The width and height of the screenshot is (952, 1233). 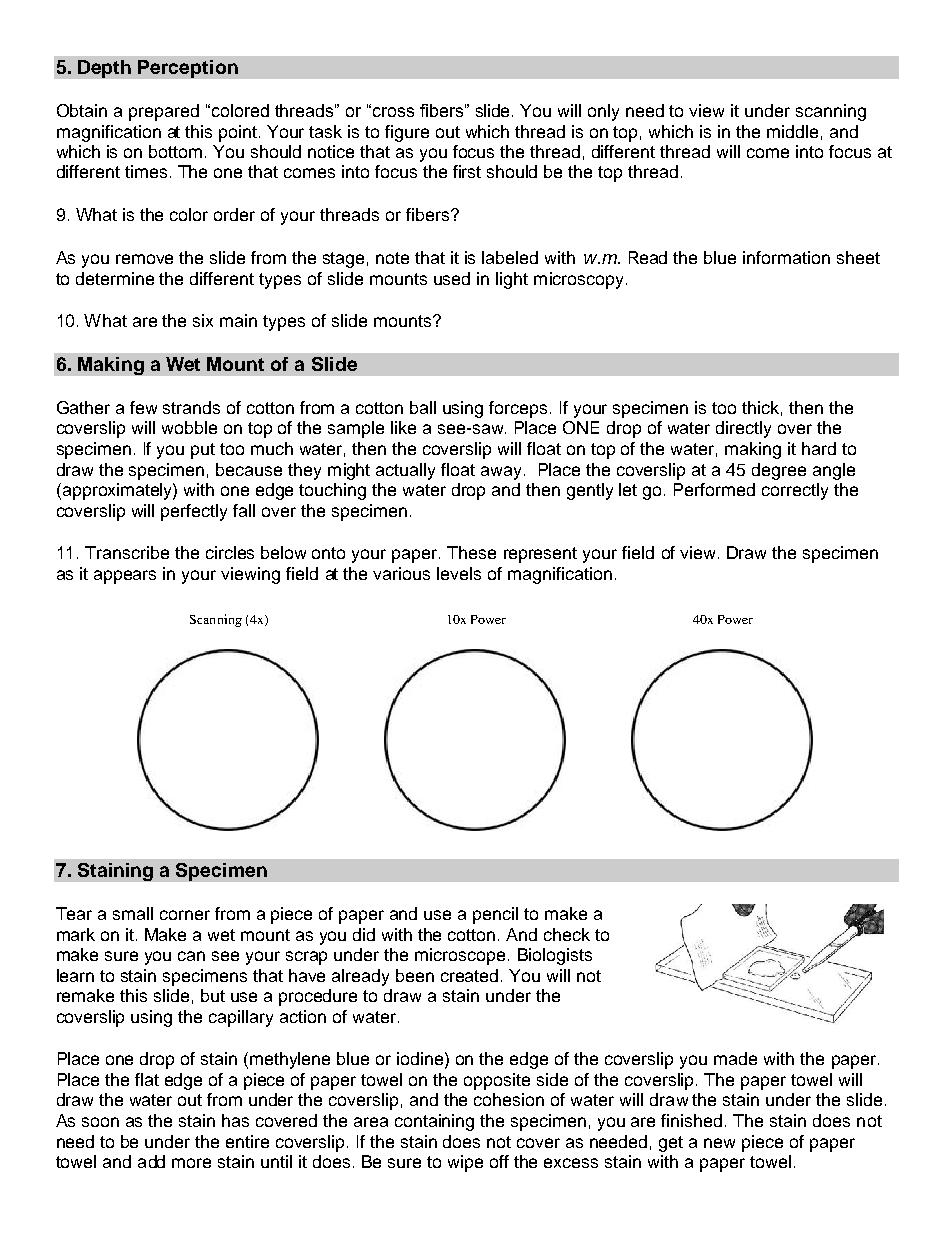 What do you see at coordinates (203, 451) in the screenshot?
I see `put` at bounding box center [203, 451].
